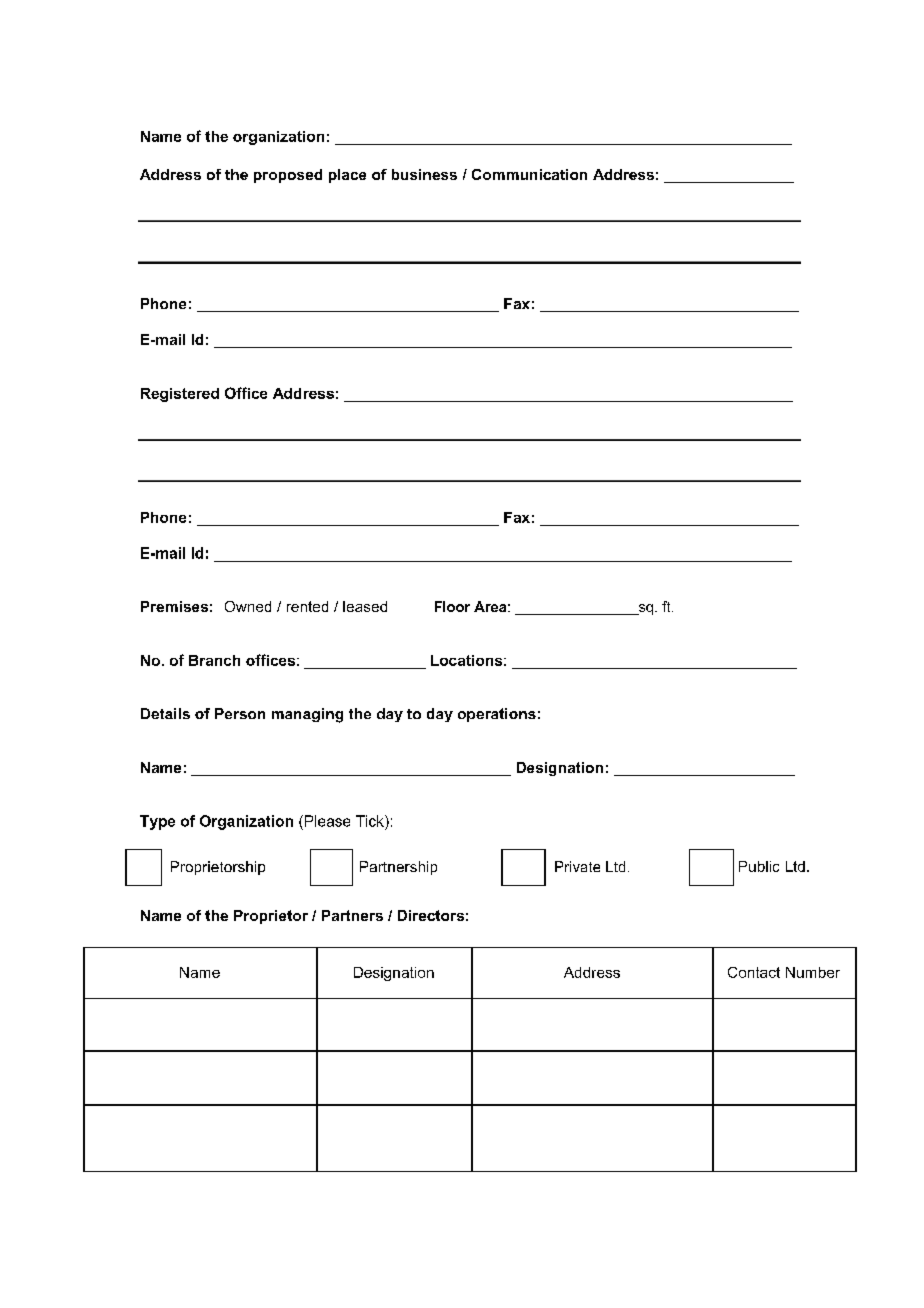  What do you see at coordinates (529, 174) in the page?
I see `Communication` at bounding box center [529, 174].
